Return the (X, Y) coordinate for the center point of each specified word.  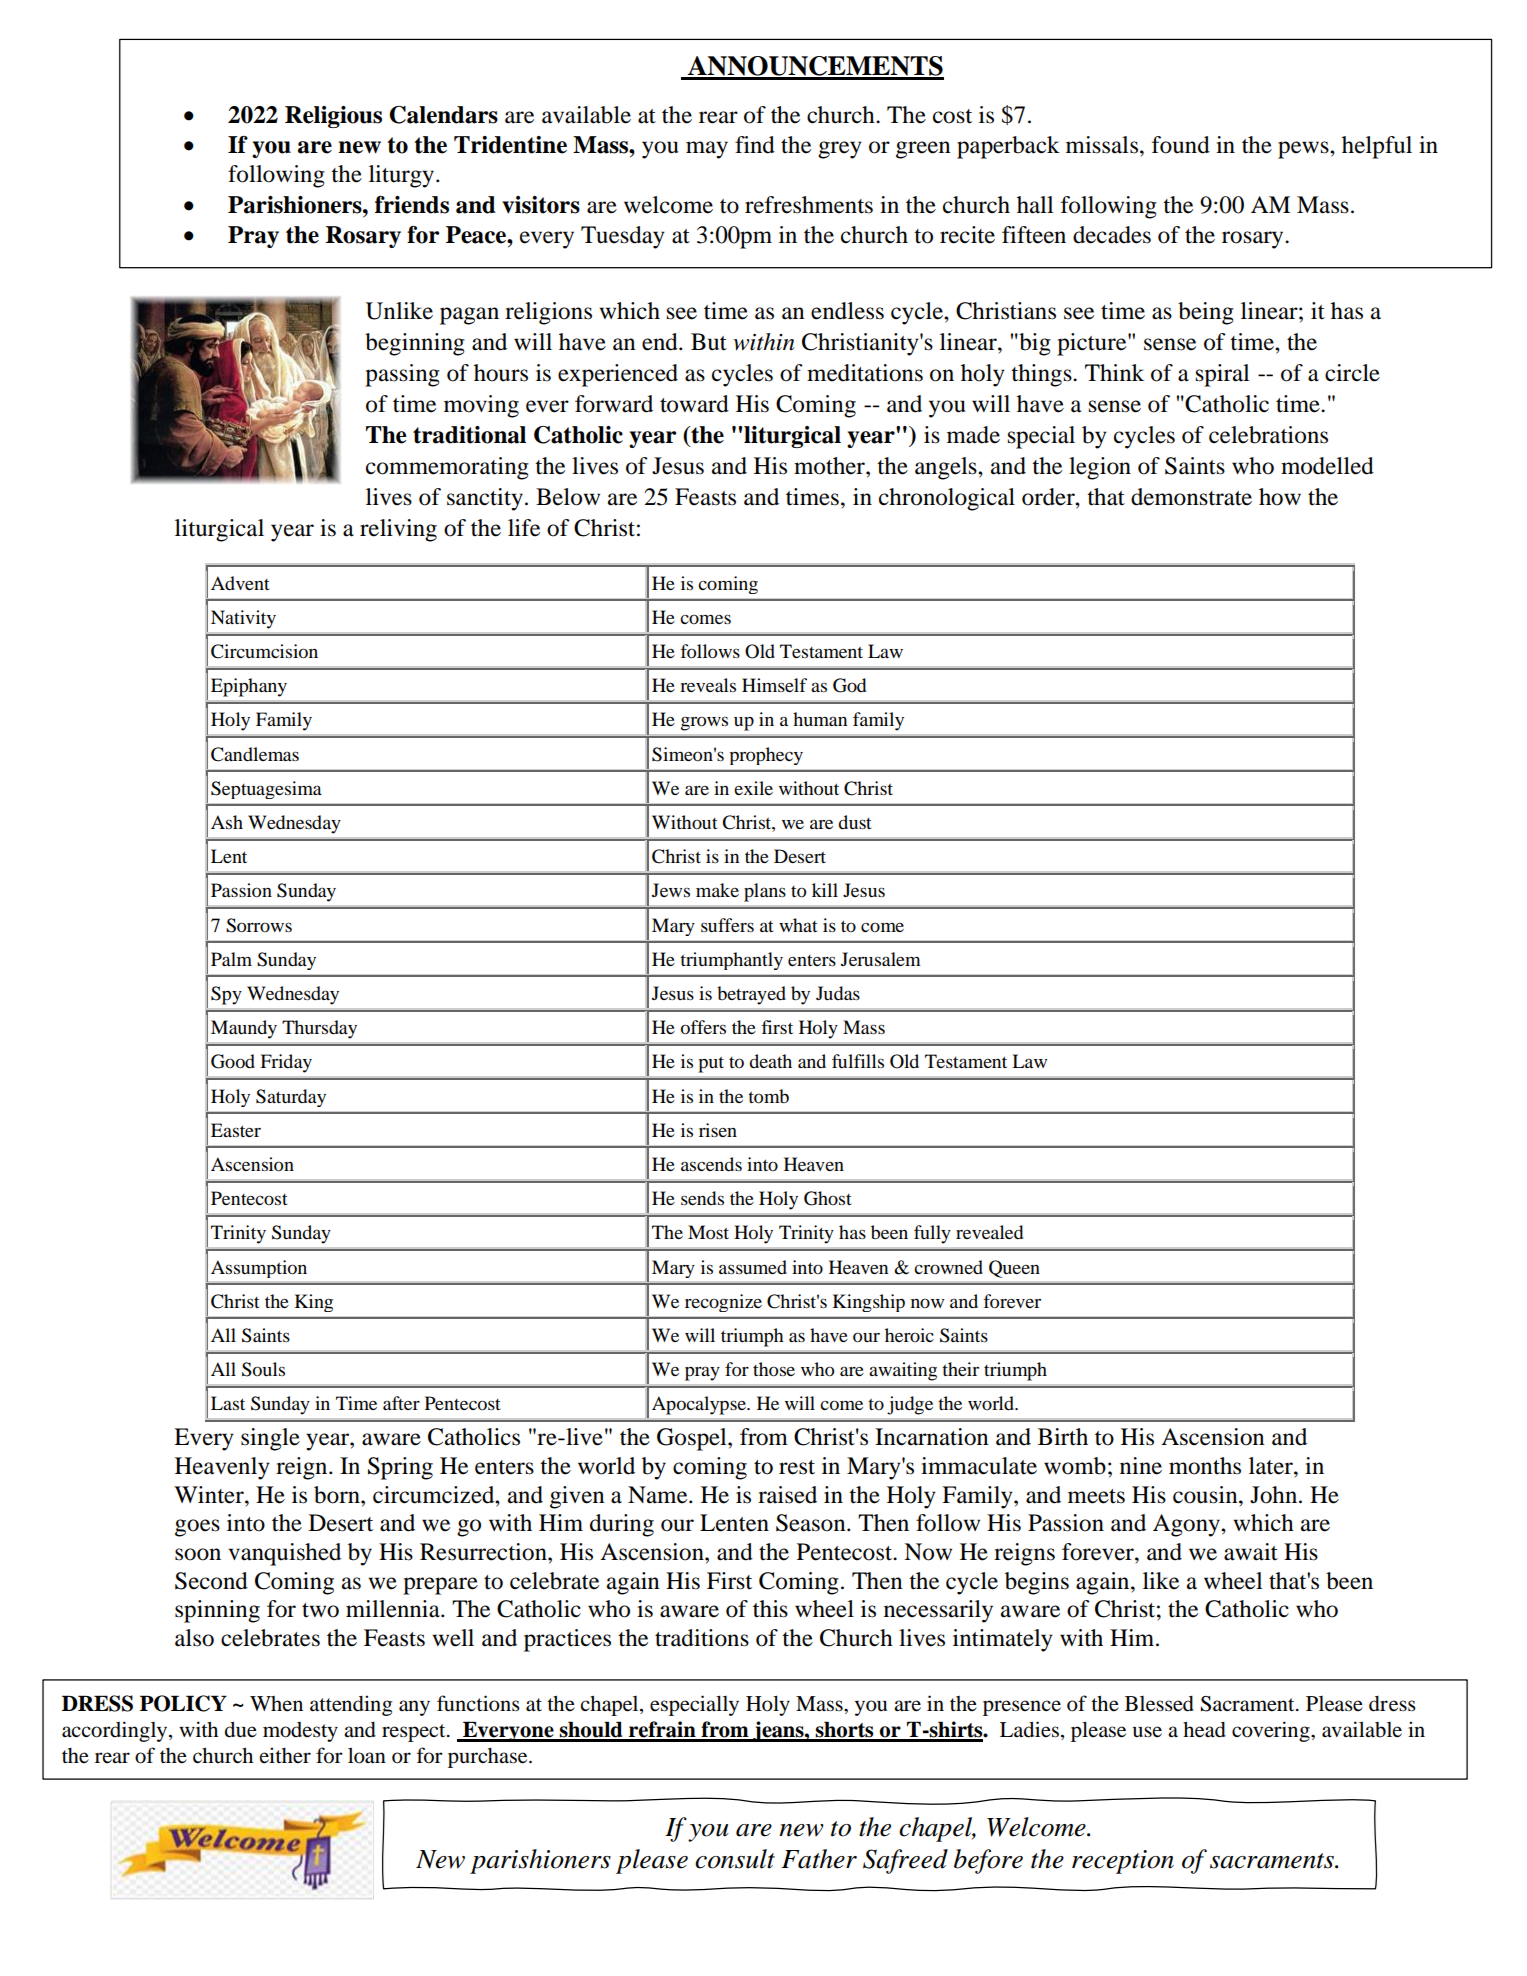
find (755, 145)
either (285, 1755)
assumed (753, 1267)
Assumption (259, 1269)
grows (704, 723)
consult (735, 1859)
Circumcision (264, 651)
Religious (333, 117)
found (1181, 145)
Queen (1014, 1269)
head (1204, 1730)
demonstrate (1191, 497)
